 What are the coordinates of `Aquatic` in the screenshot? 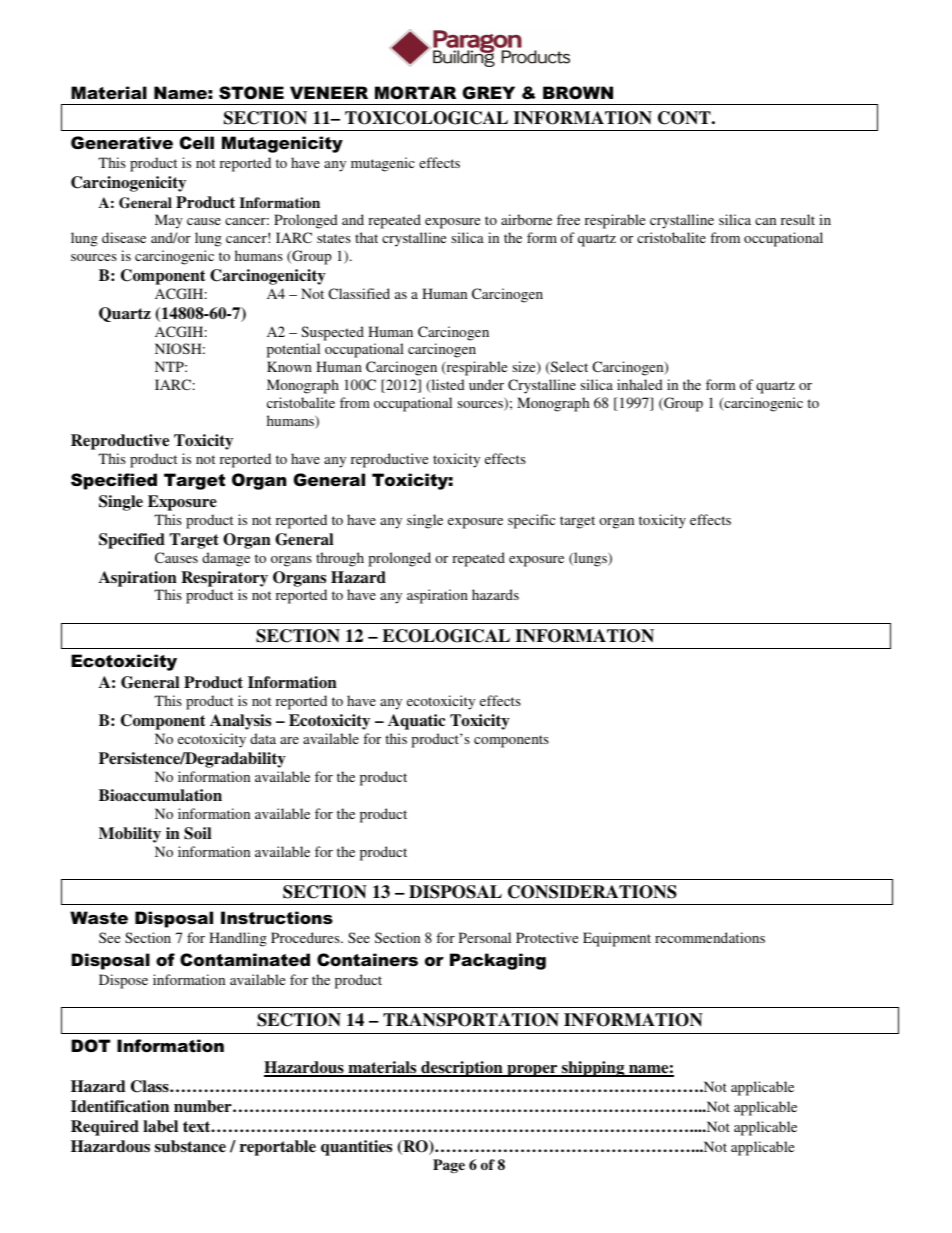 It's located at (416, 722).
